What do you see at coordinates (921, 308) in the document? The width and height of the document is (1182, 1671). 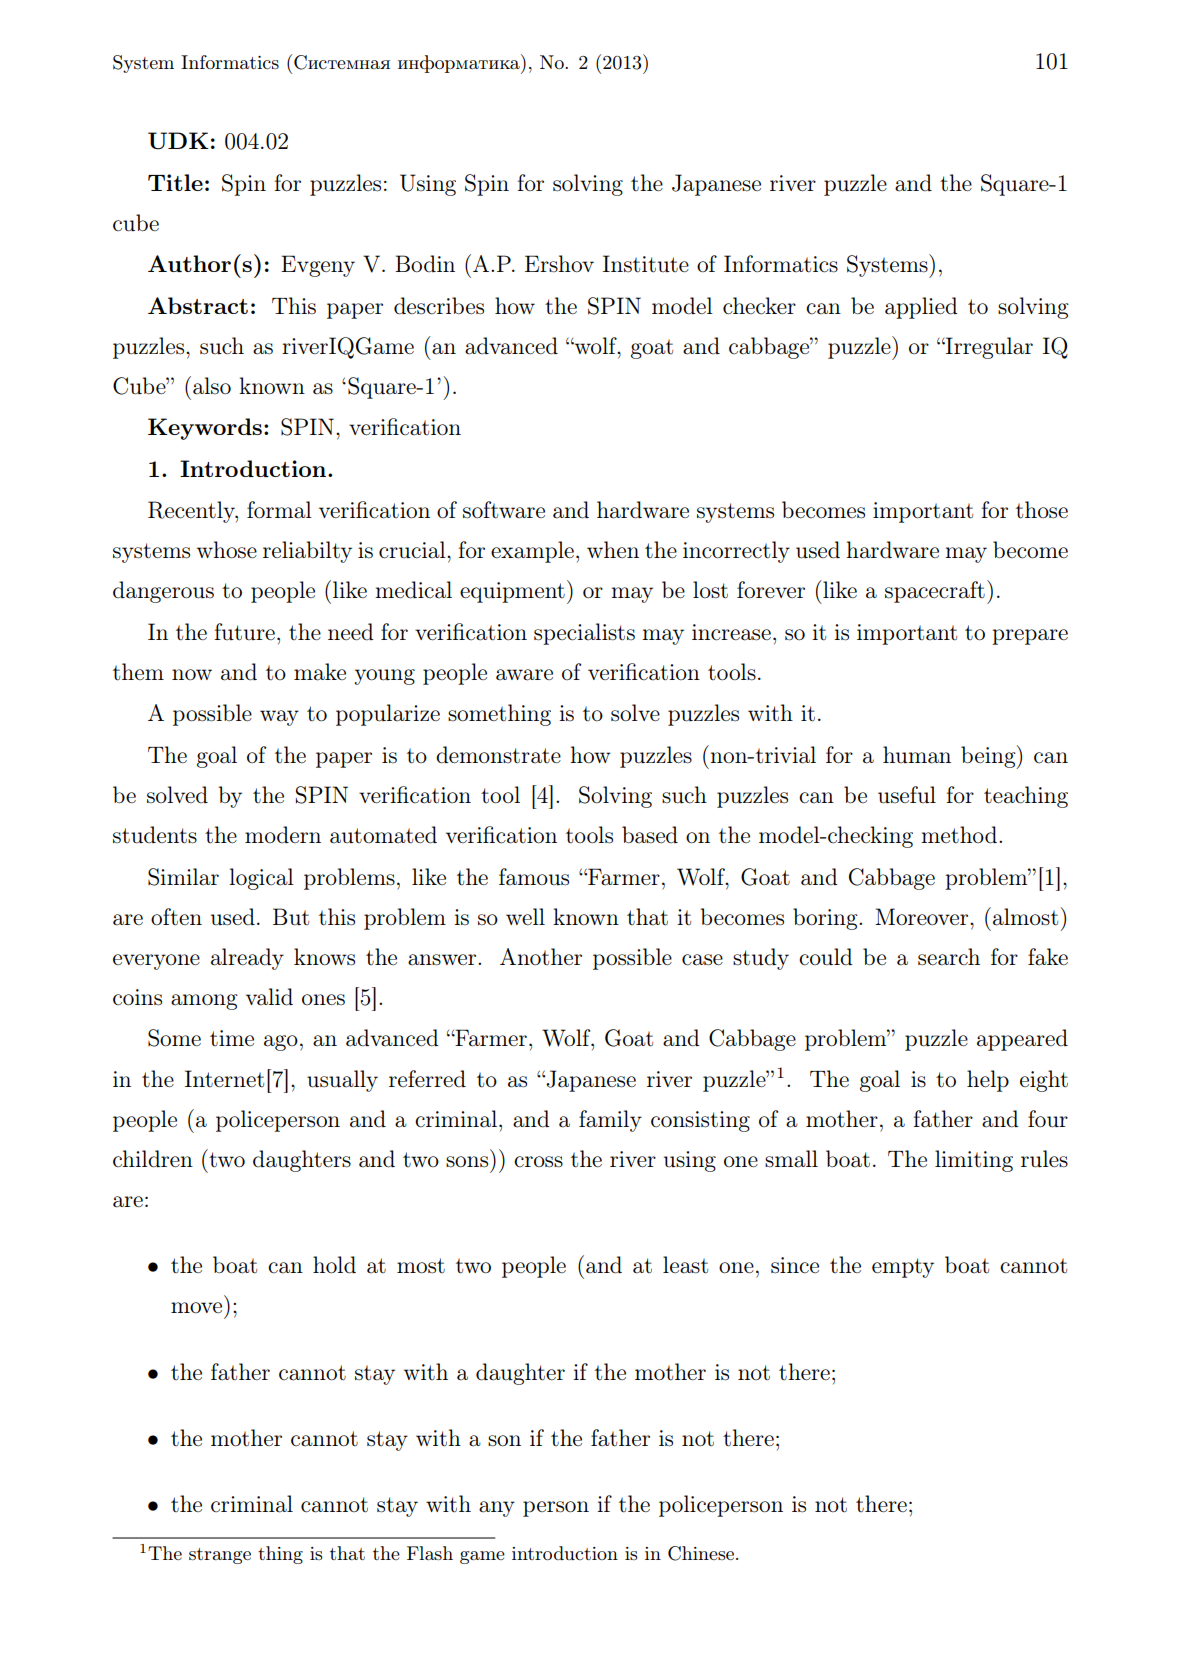 I see `applied` at bounding box center [921, 308].
